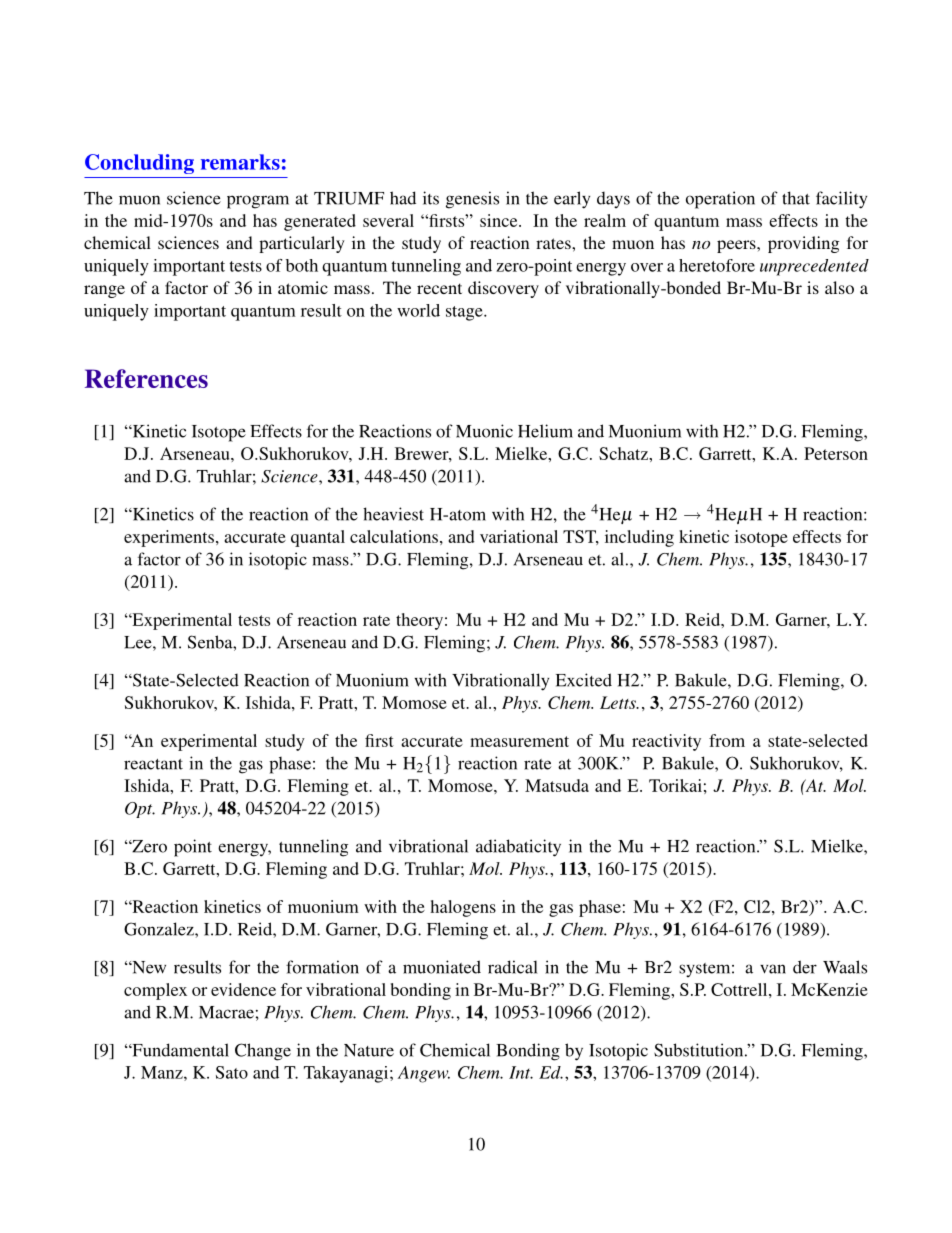 The height and width of the screenshot is (1233, 952). What do you see at coordinates (240, 162) in the screenshot?
I see `remarks` at bounding box center [240, 162].
